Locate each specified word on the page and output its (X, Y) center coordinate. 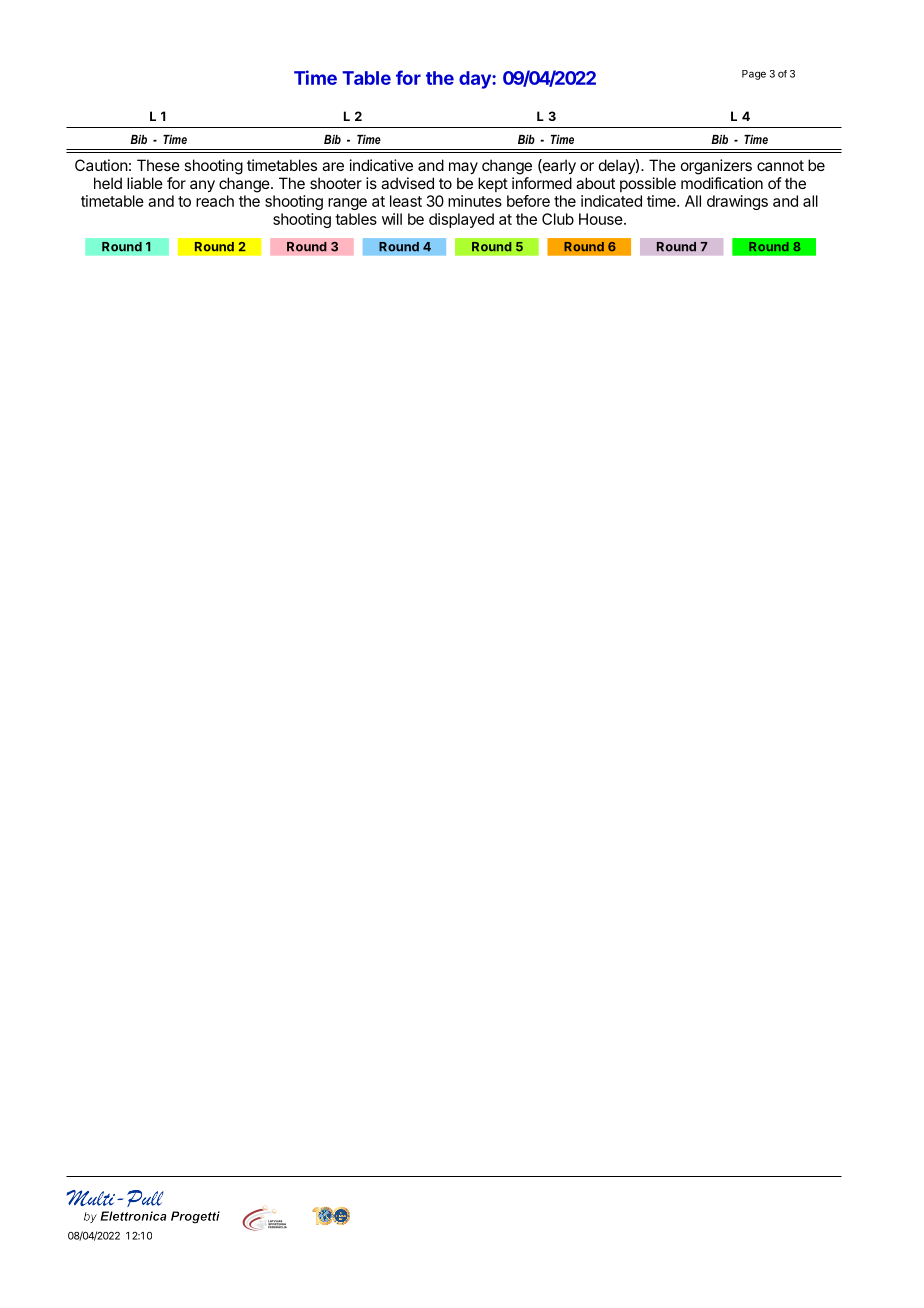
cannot (780, 165)
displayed (461, 220)
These (158, 165)
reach (215, 201)
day (476, 80)
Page (754, 75)
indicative (381, 165)
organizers (716, 167)
